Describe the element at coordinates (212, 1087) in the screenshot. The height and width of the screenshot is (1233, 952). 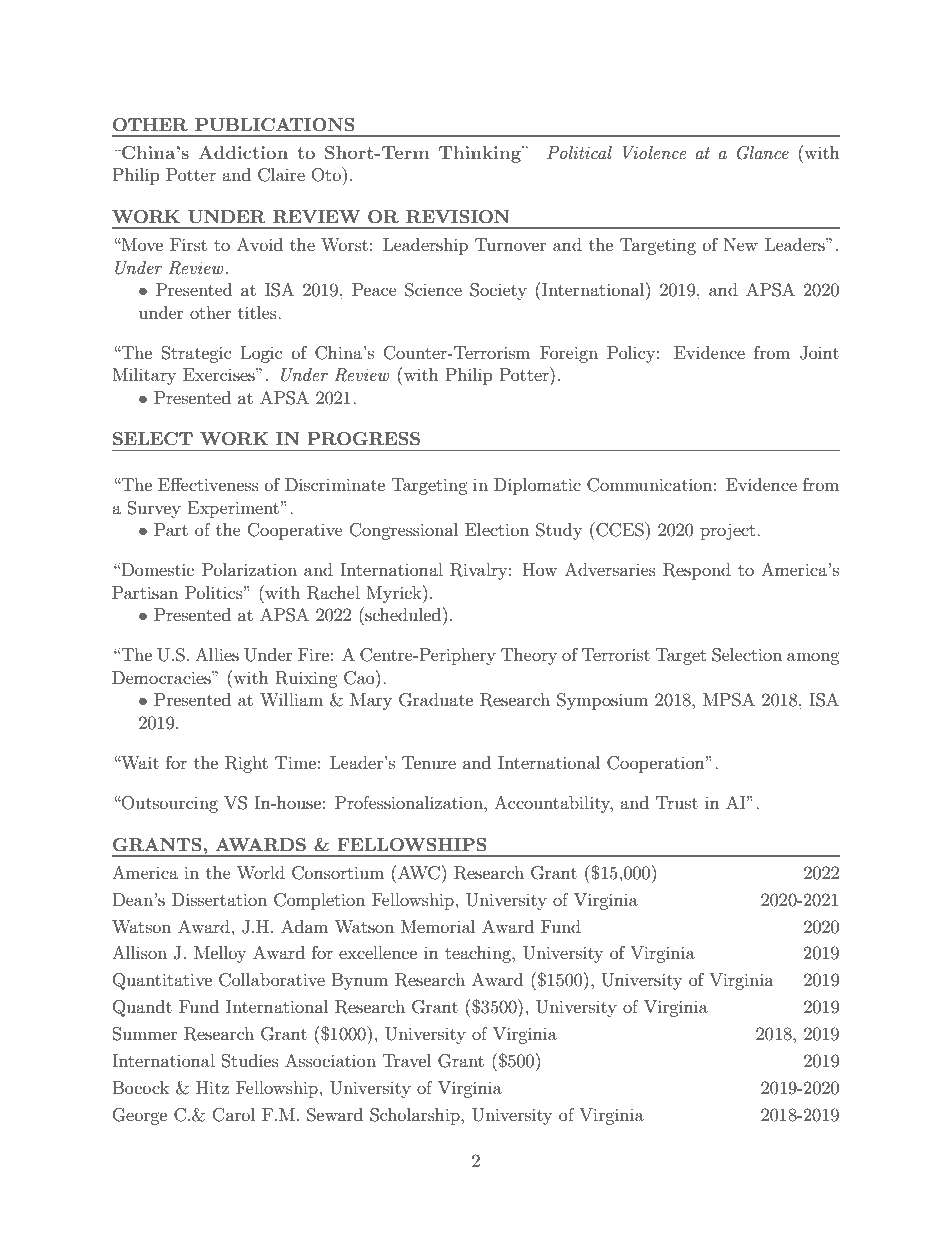
I see `Hitz` at that location.
